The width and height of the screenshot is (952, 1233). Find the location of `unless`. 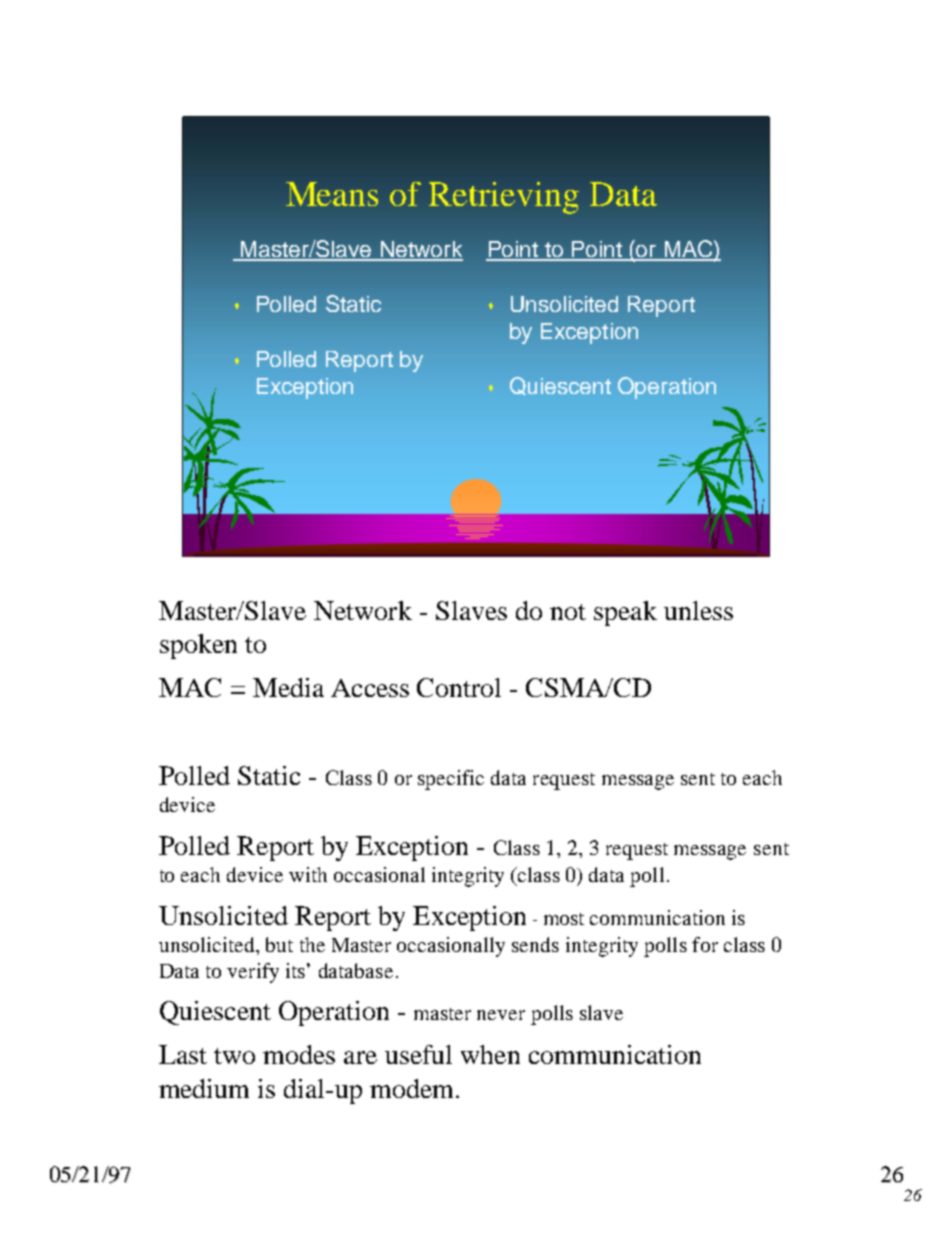

unless is located at coordinates (698, 610).
